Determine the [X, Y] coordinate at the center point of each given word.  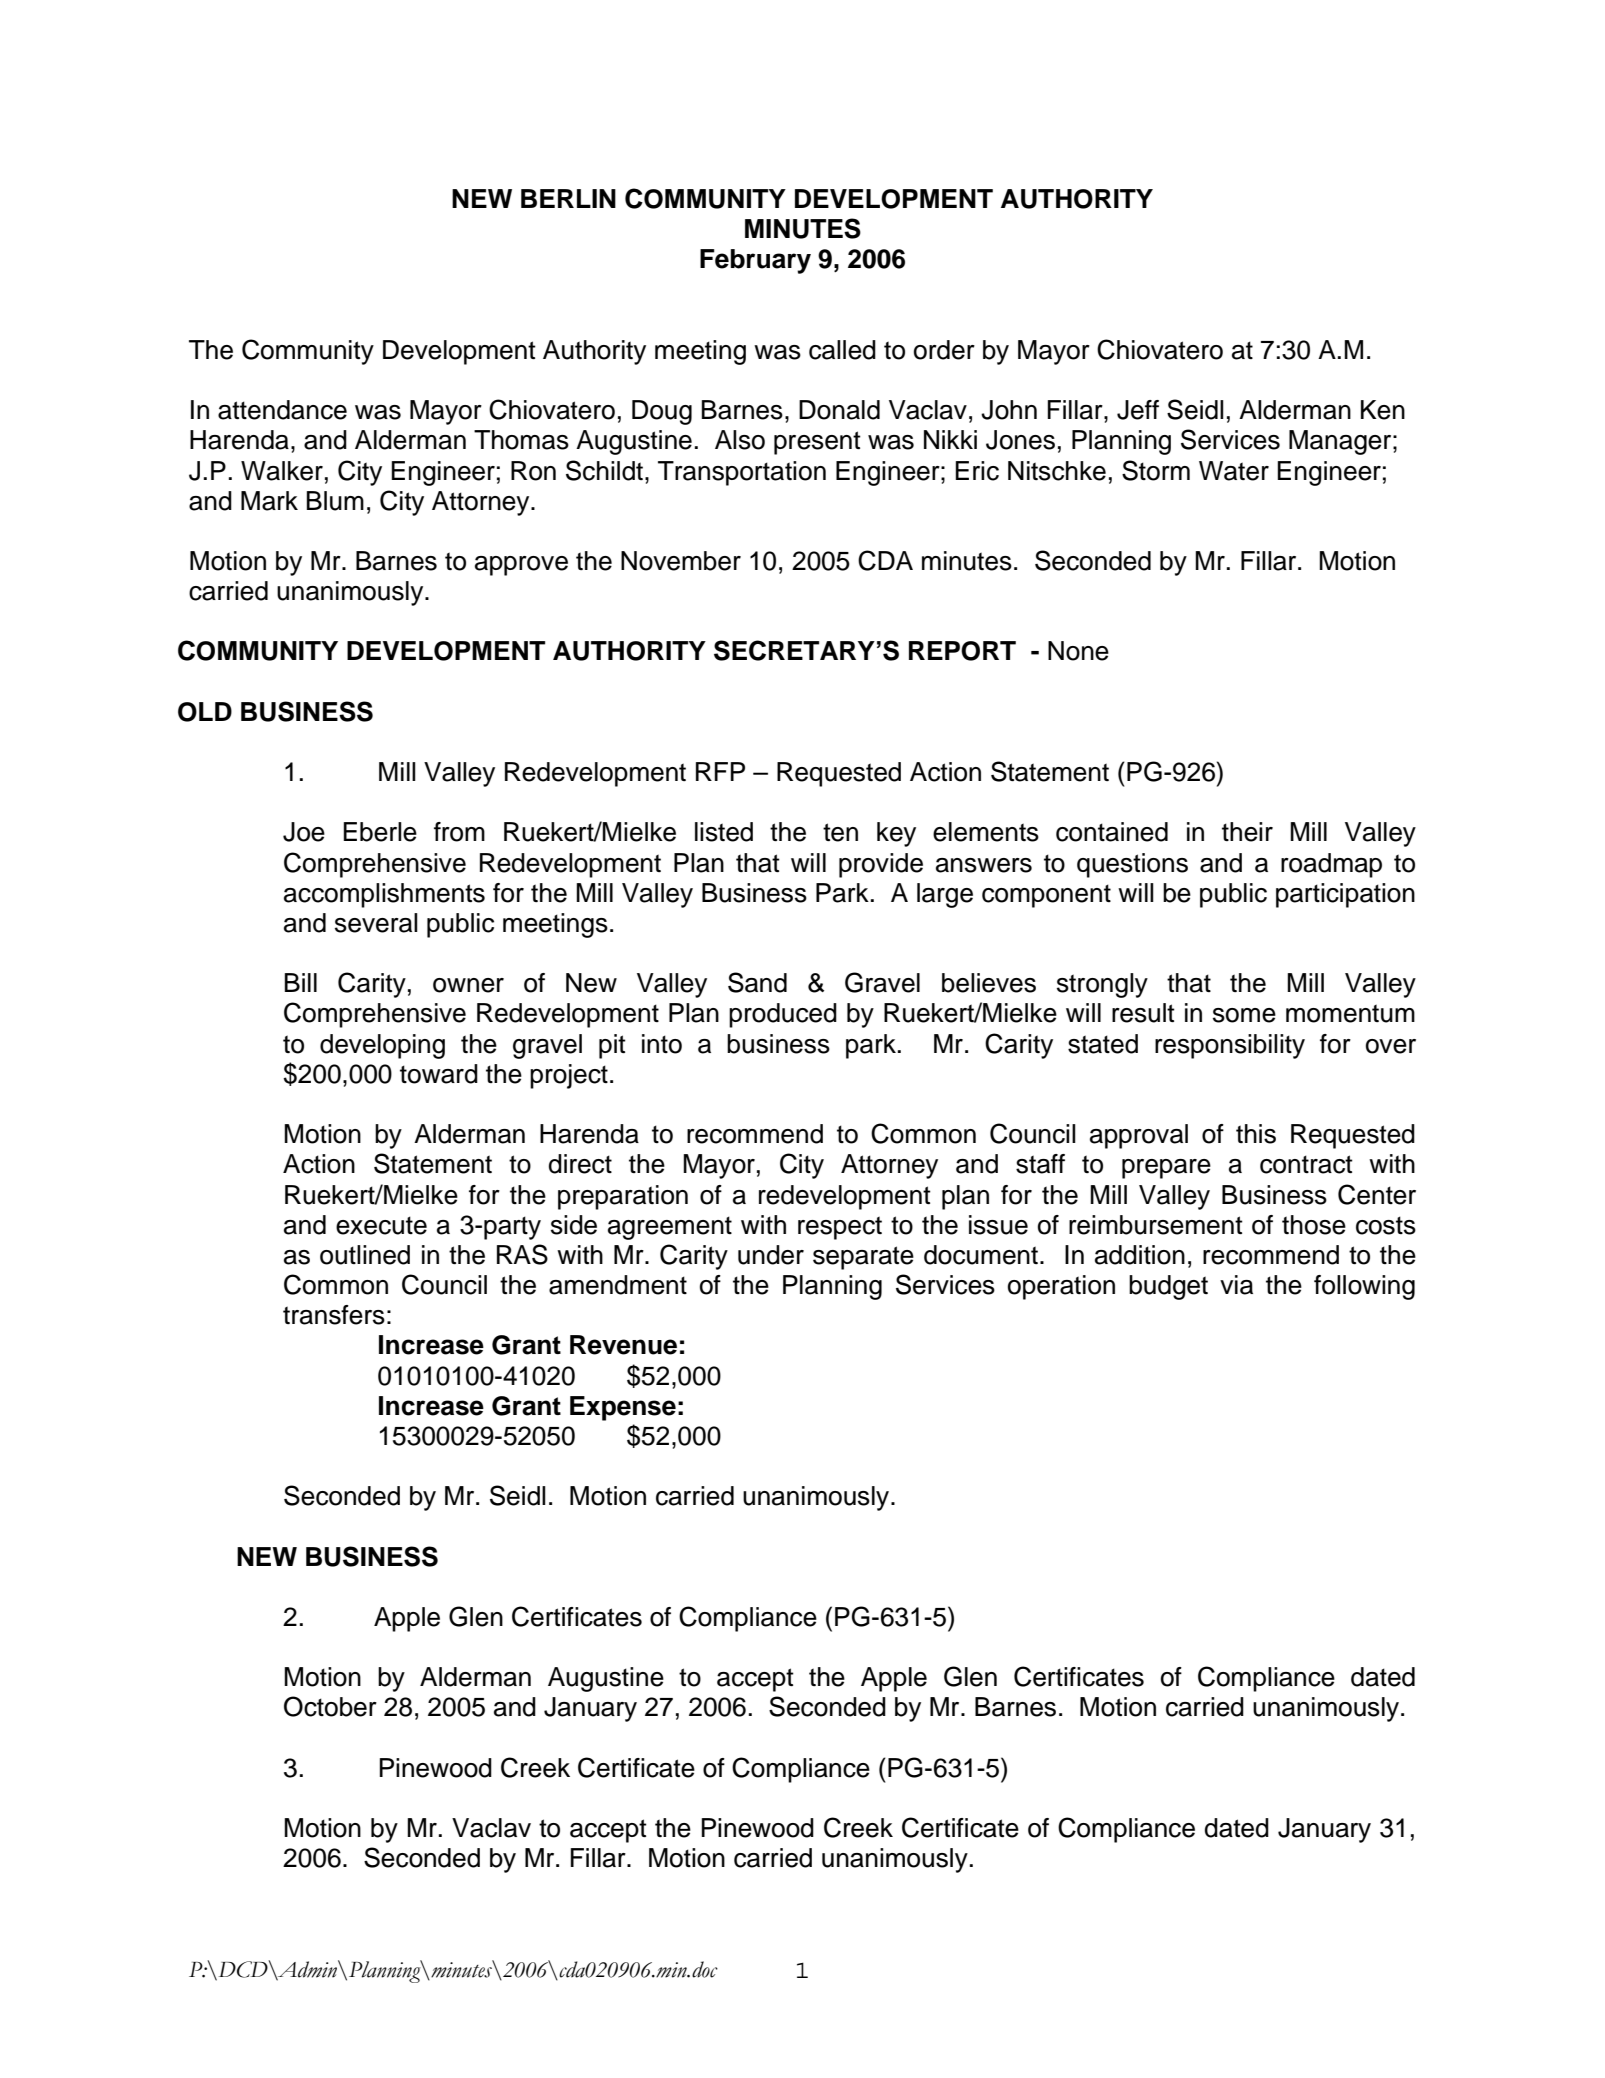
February [755, 261]
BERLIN [568, 198]
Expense [623, 1408]
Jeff [1138, 410]
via [1236, 1285]
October [330, 1706]
